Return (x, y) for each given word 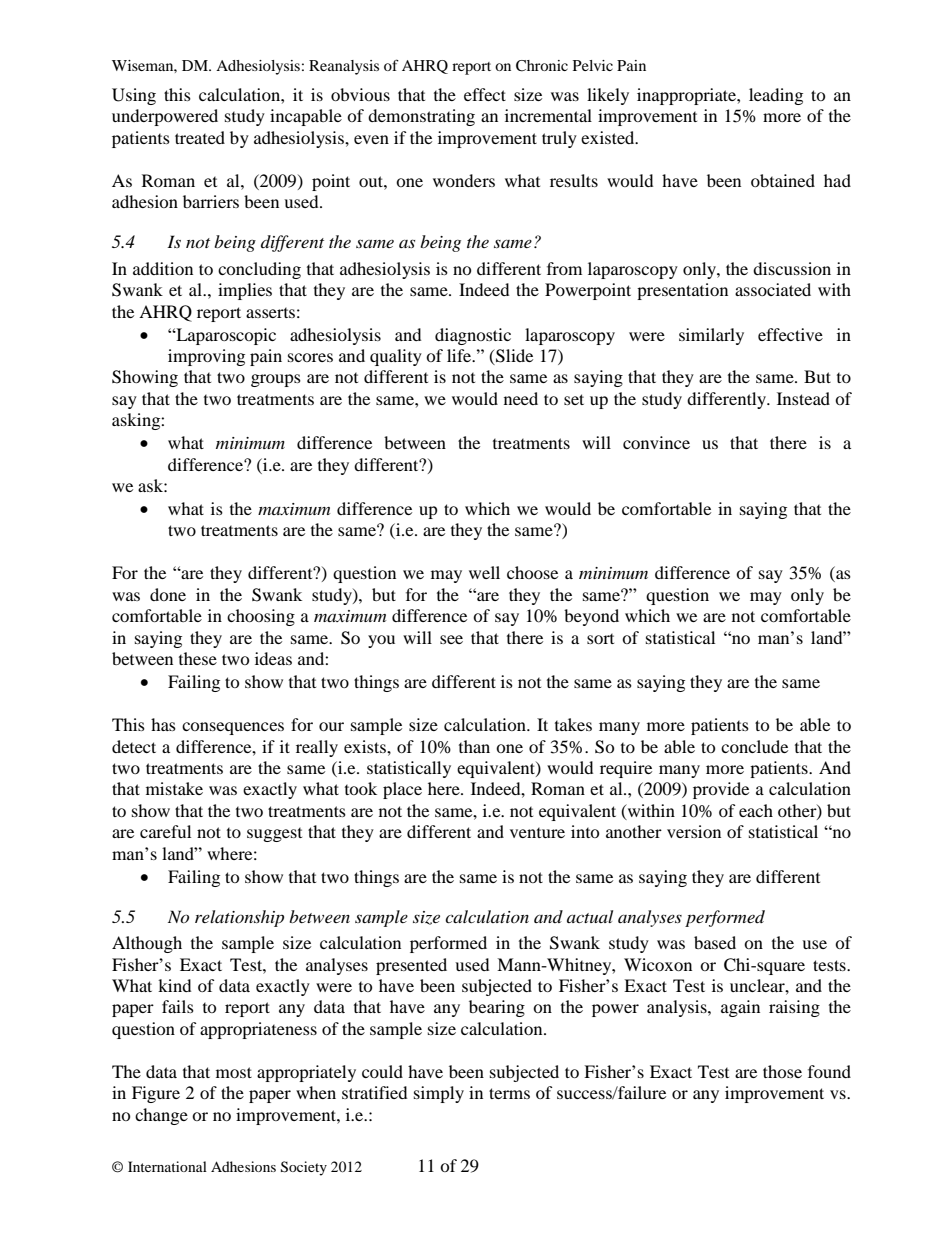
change (161, 1116)
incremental (548, 115)
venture (537, 832)
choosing (261, 617)
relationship (239, 918)
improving (206, 357)
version (694, 831)
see (451, 639)
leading (776, 96)
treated (200, 137)
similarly (711, 336)
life (460, 355)
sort (600, 638)
